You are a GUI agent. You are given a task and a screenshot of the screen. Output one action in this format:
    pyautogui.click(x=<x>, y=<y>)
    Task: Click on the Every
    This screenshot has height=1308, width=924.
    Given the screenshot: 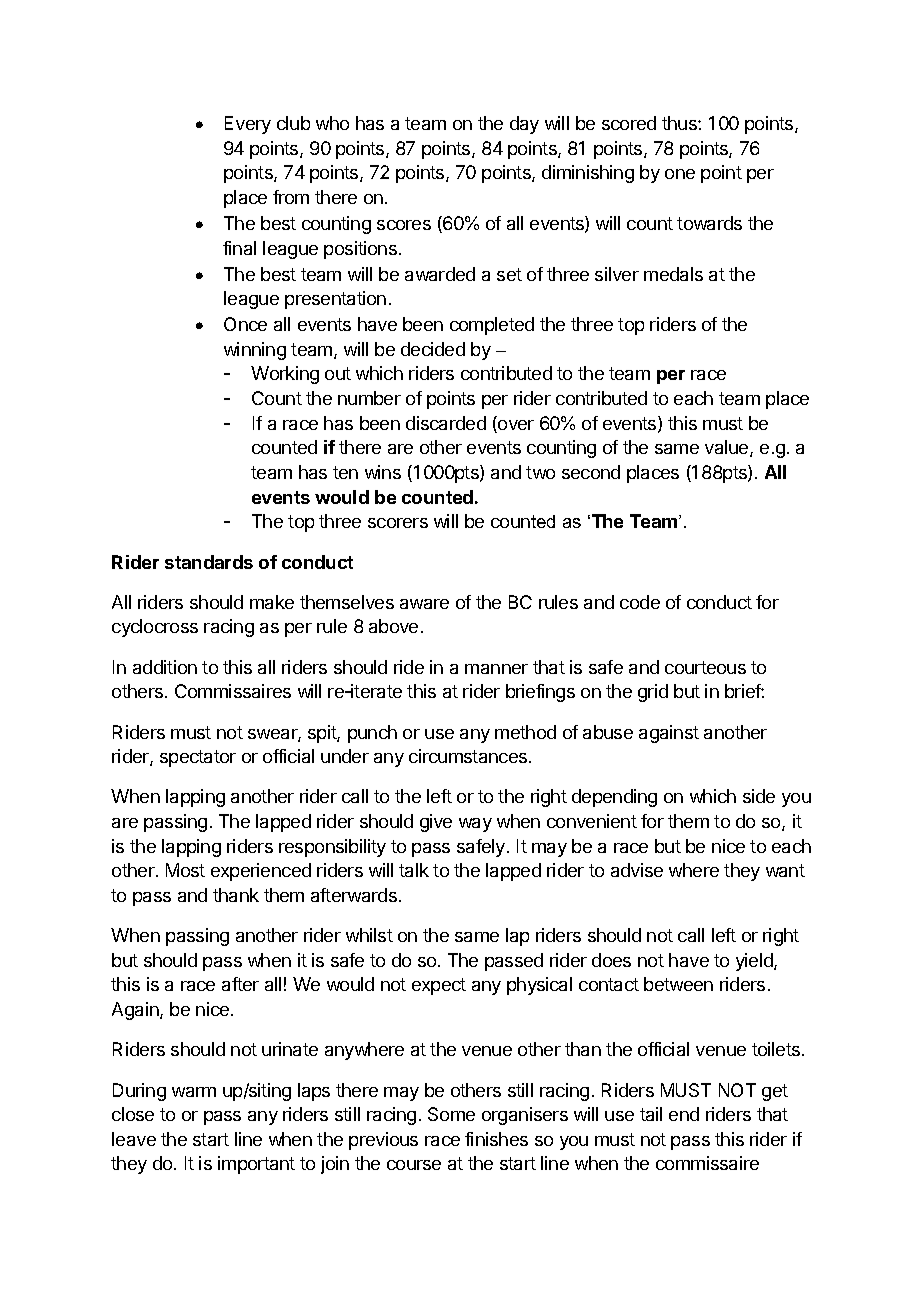 What is the action you would take?
    pyautogui.click(x=248, y=125)
